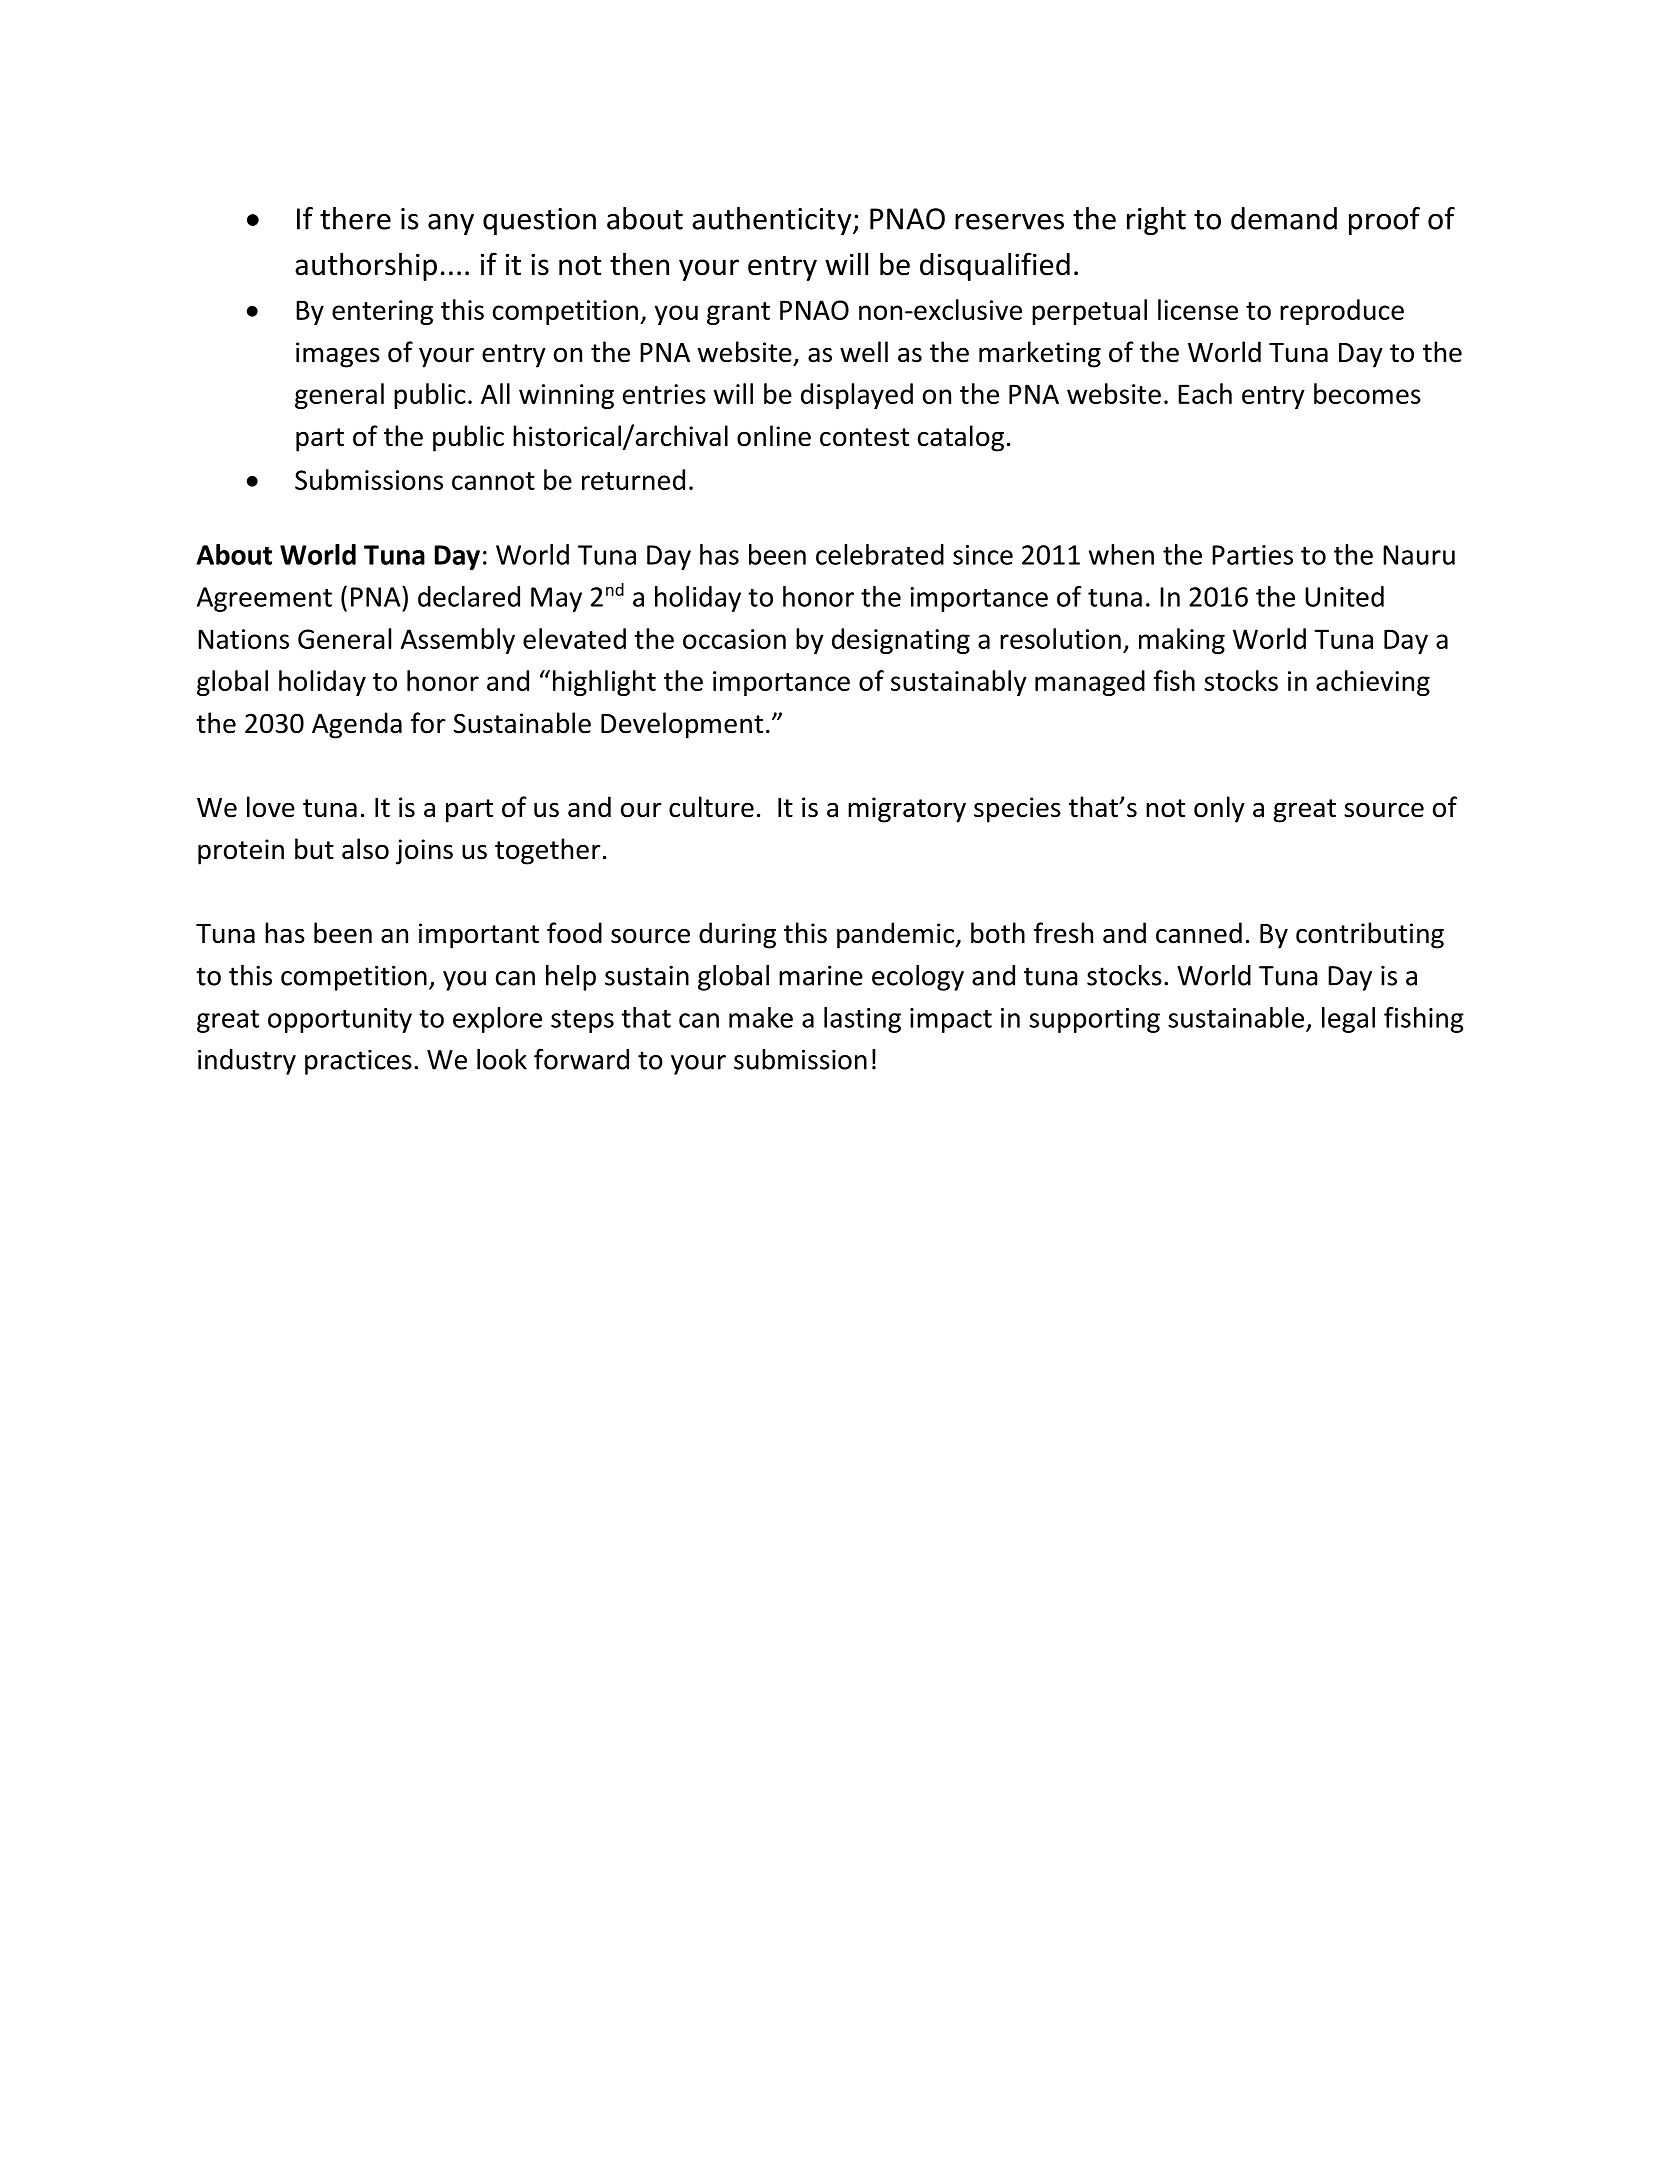 This screenshot has width=1667, height=2158. I want to click on Each, so click(1205, 393).
